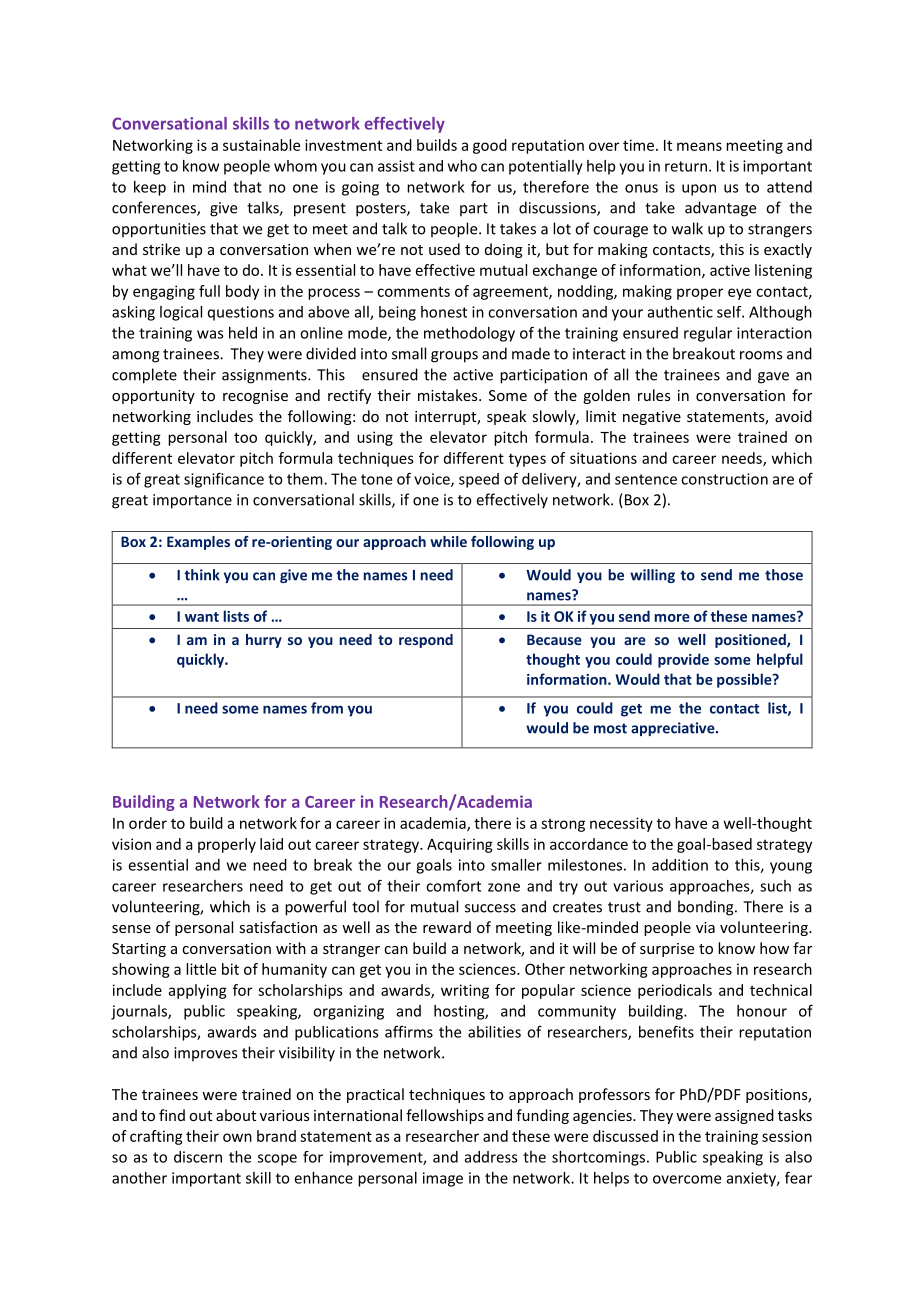 Image resolution: width=924 pixels, height=1308 pixels. What do you see at coordinates (198, 1157) in the image?
I see `discern` at bounding box center [198, 1157].
